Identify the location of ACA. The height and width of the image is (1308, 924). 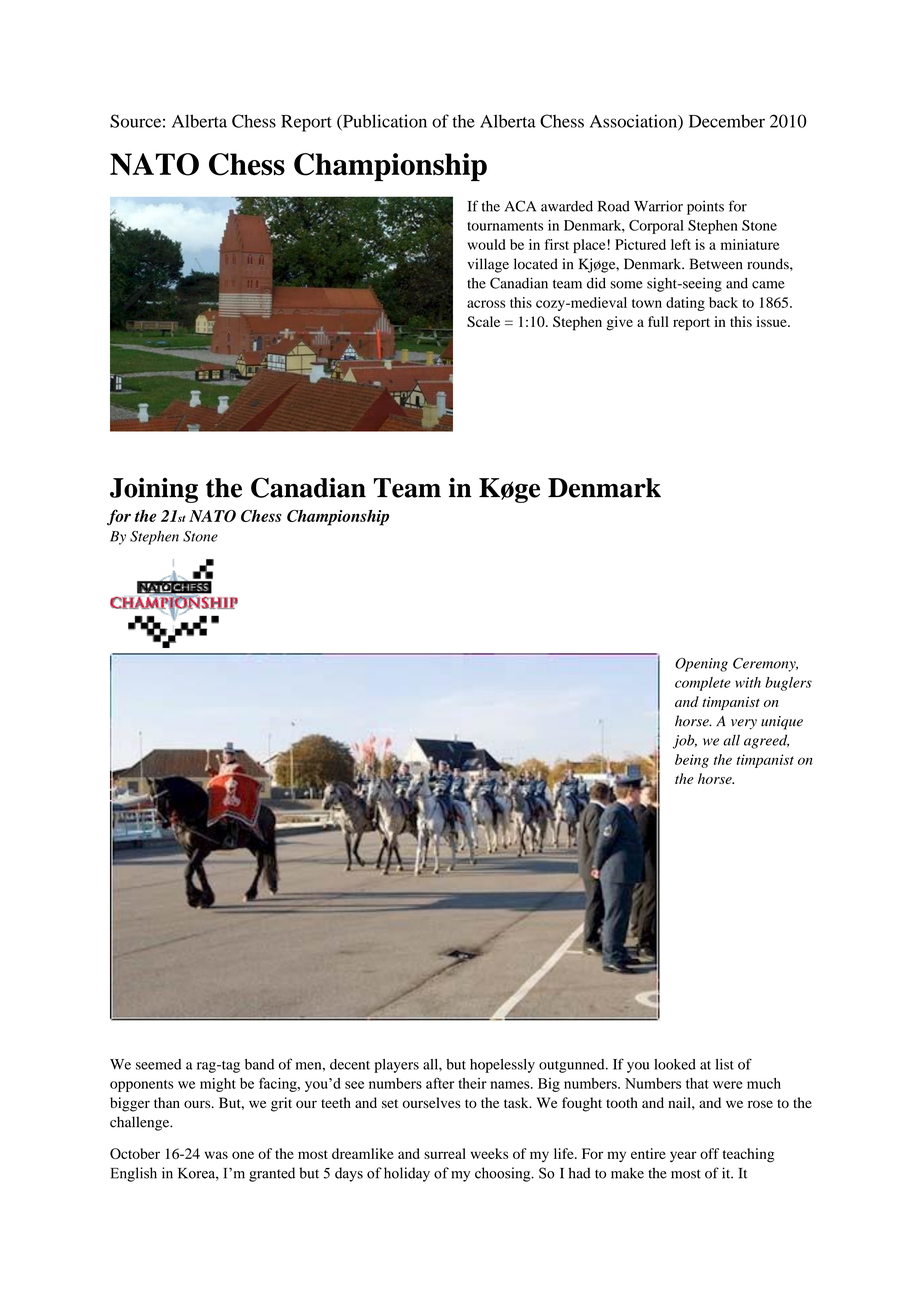
(520, 206).
